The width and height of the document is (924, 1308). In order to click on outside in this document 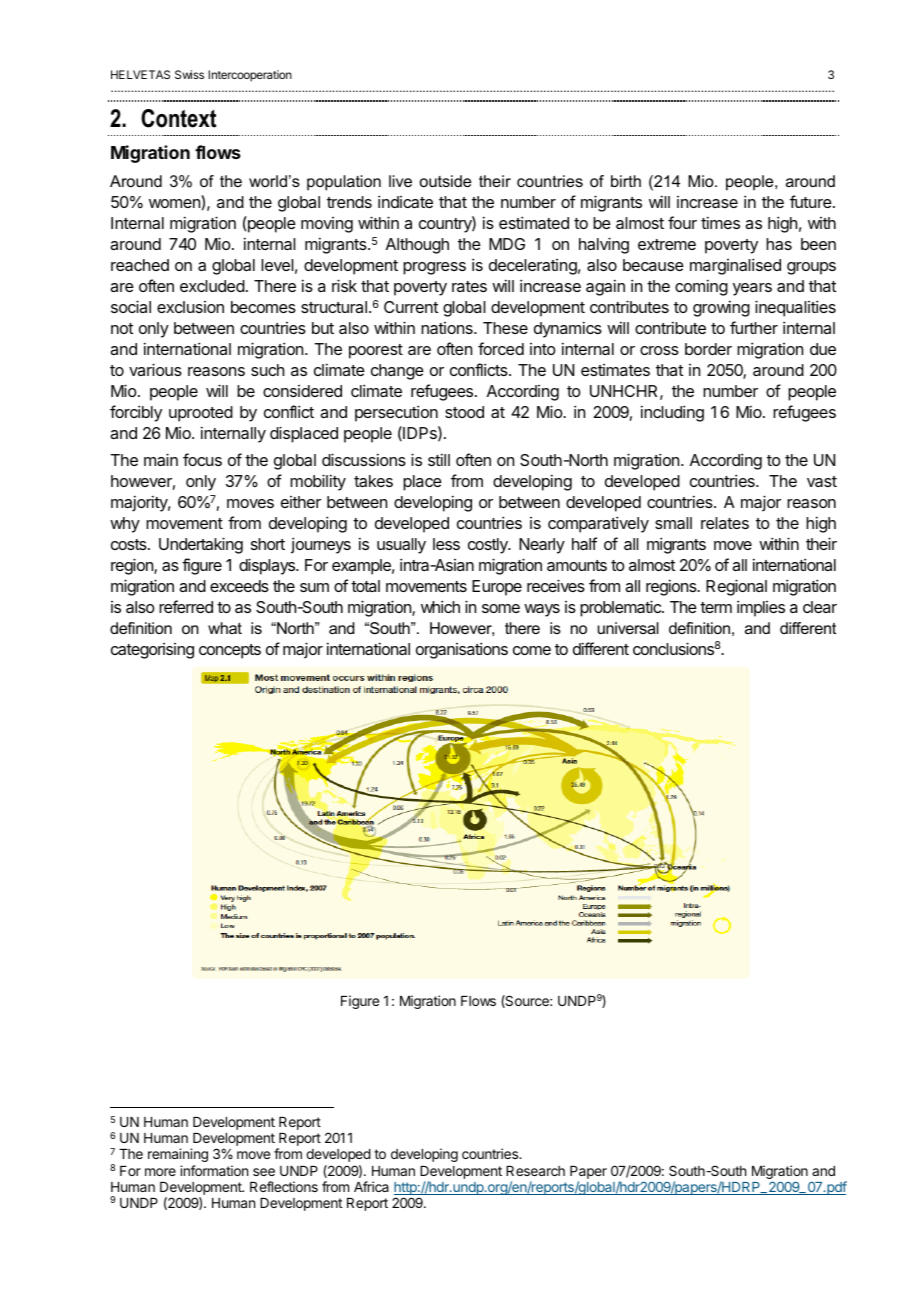, I will do `click(445, 181)`.
